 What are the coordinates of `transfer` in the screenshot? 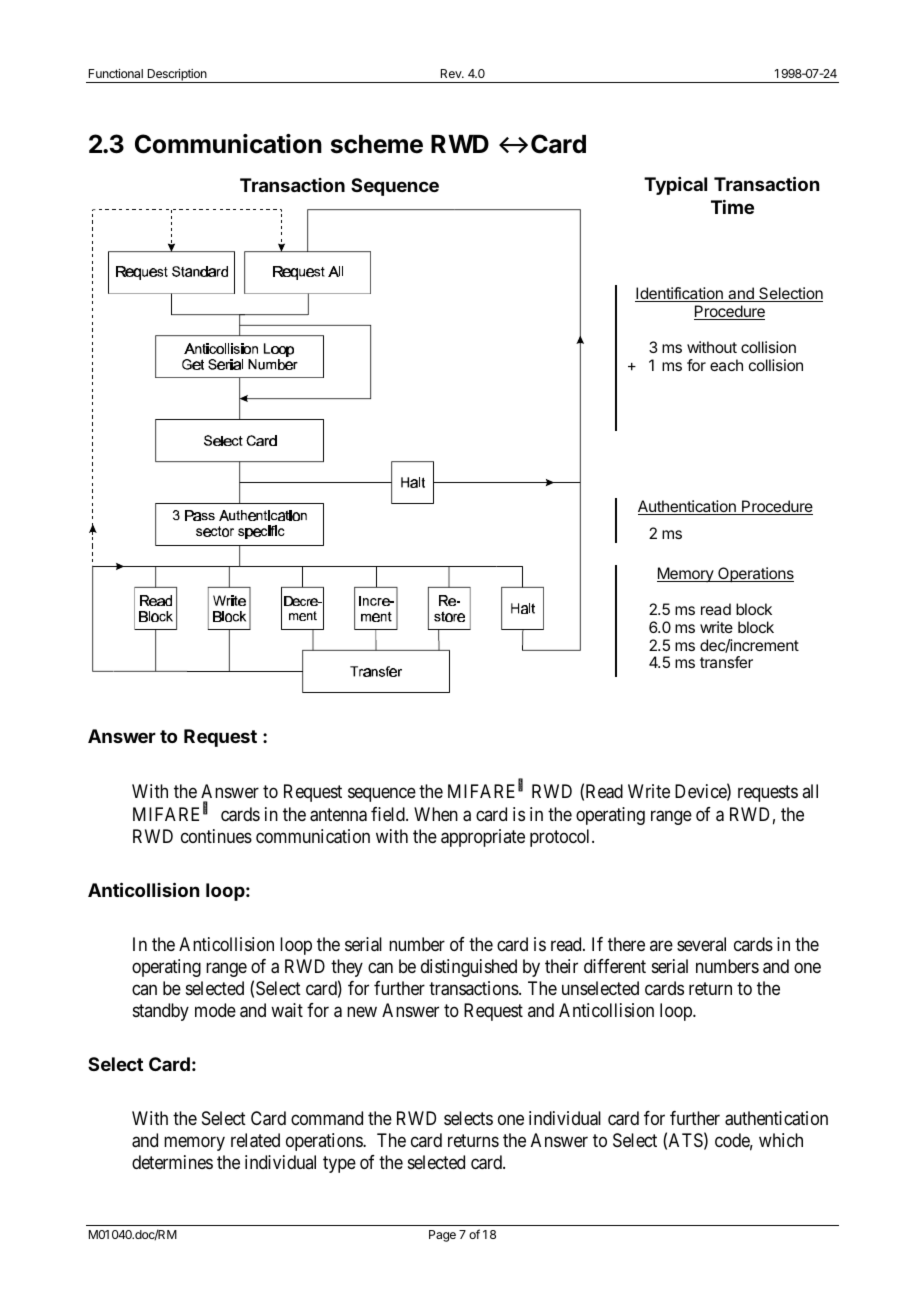 It's located at (726, 662).
